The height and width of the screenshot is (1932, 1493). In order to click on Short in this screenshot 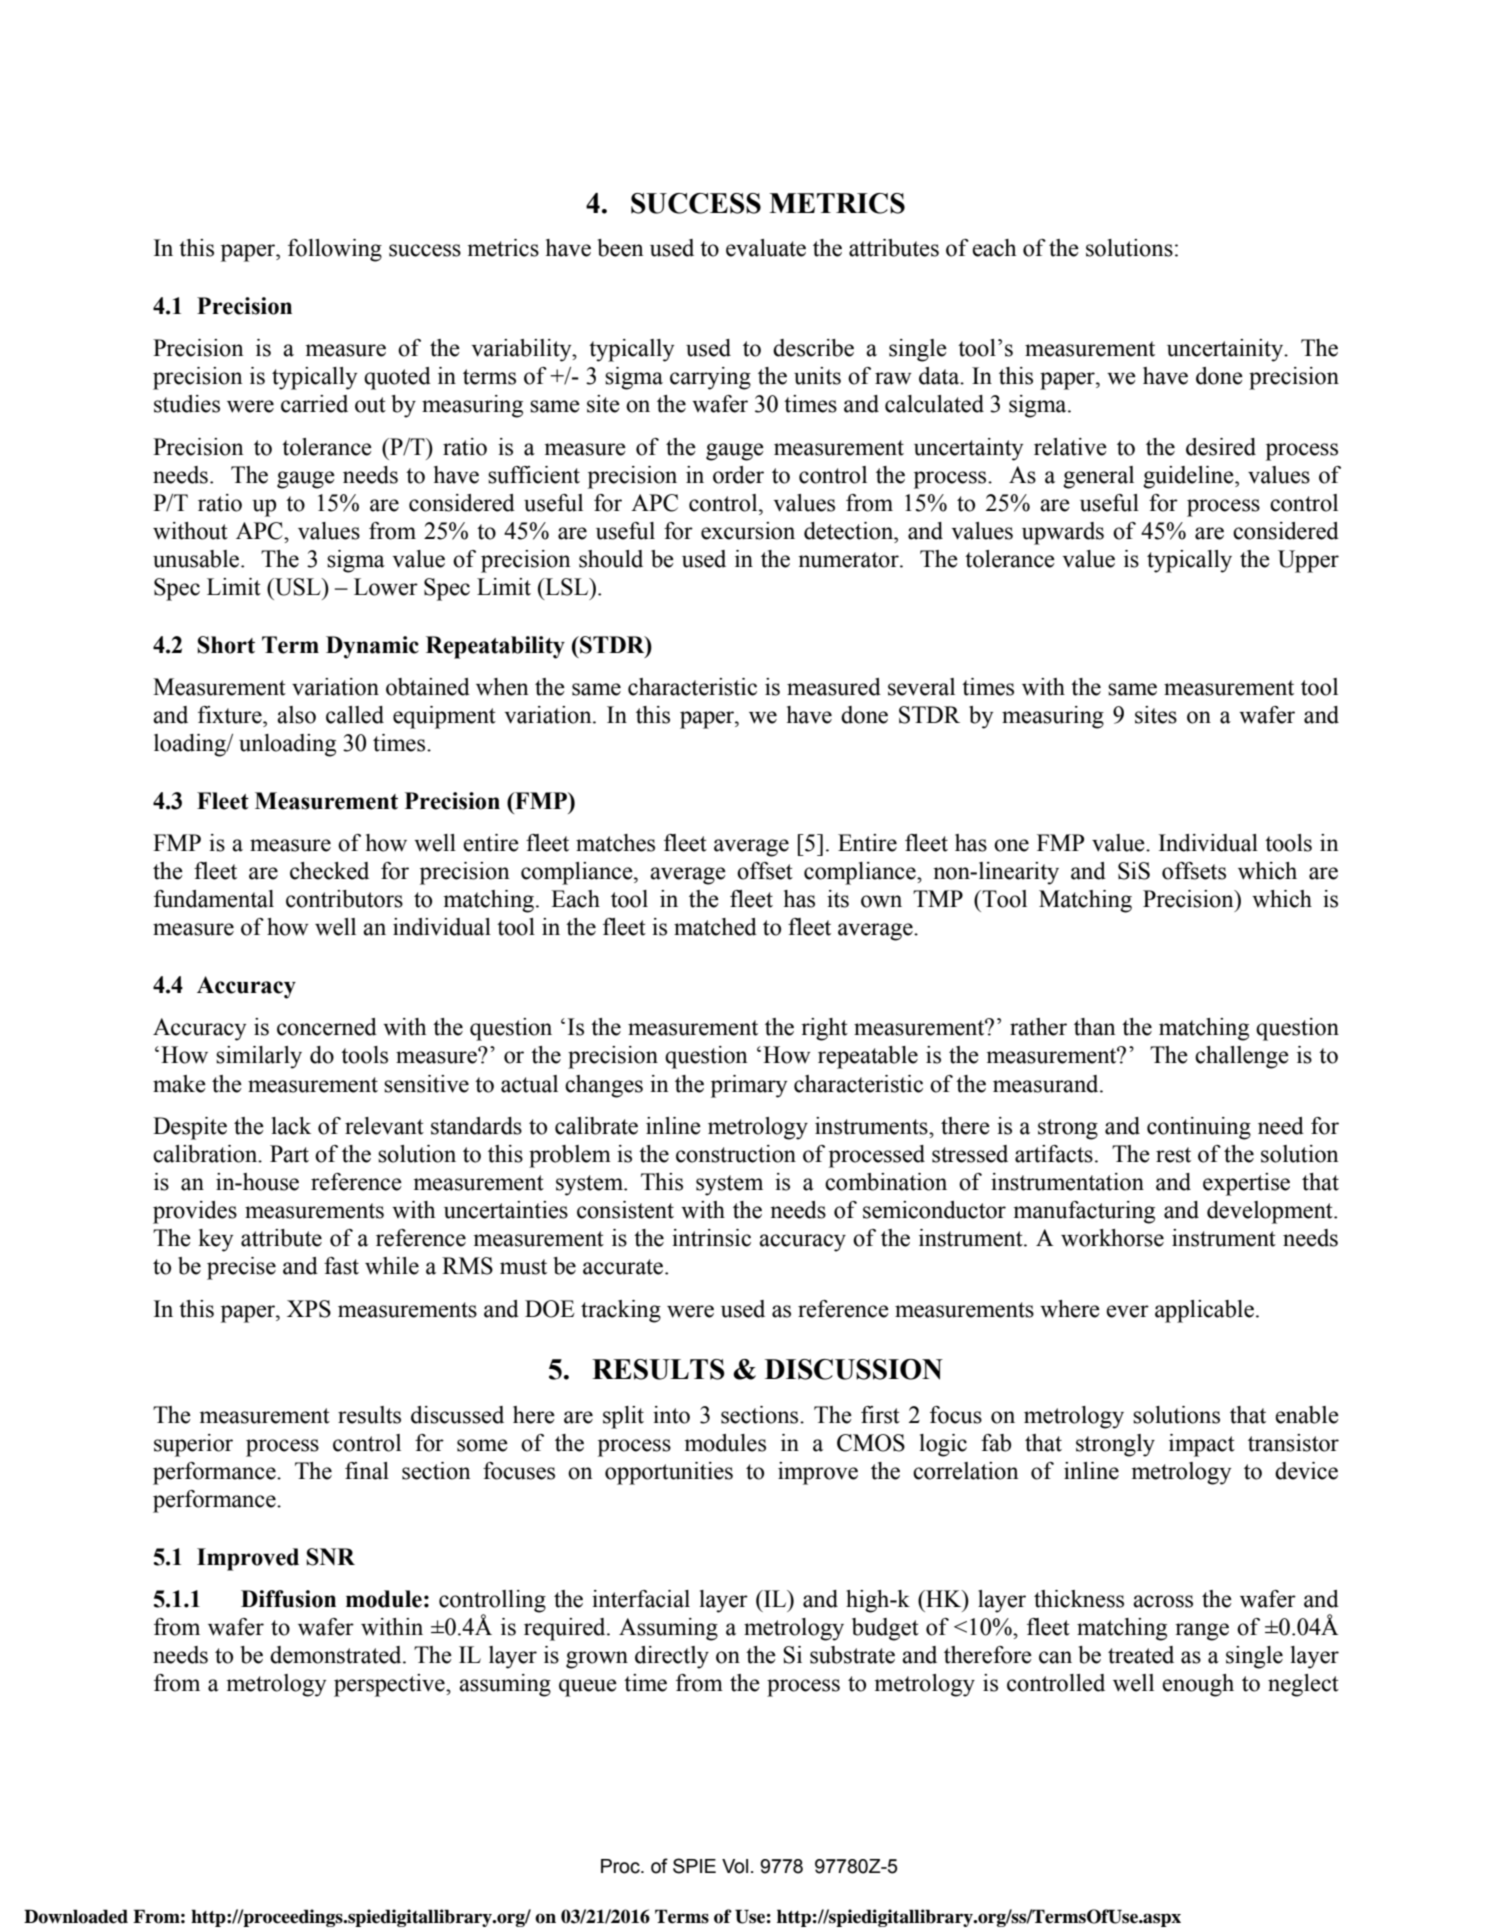, I will do `click(226, 645)`.
